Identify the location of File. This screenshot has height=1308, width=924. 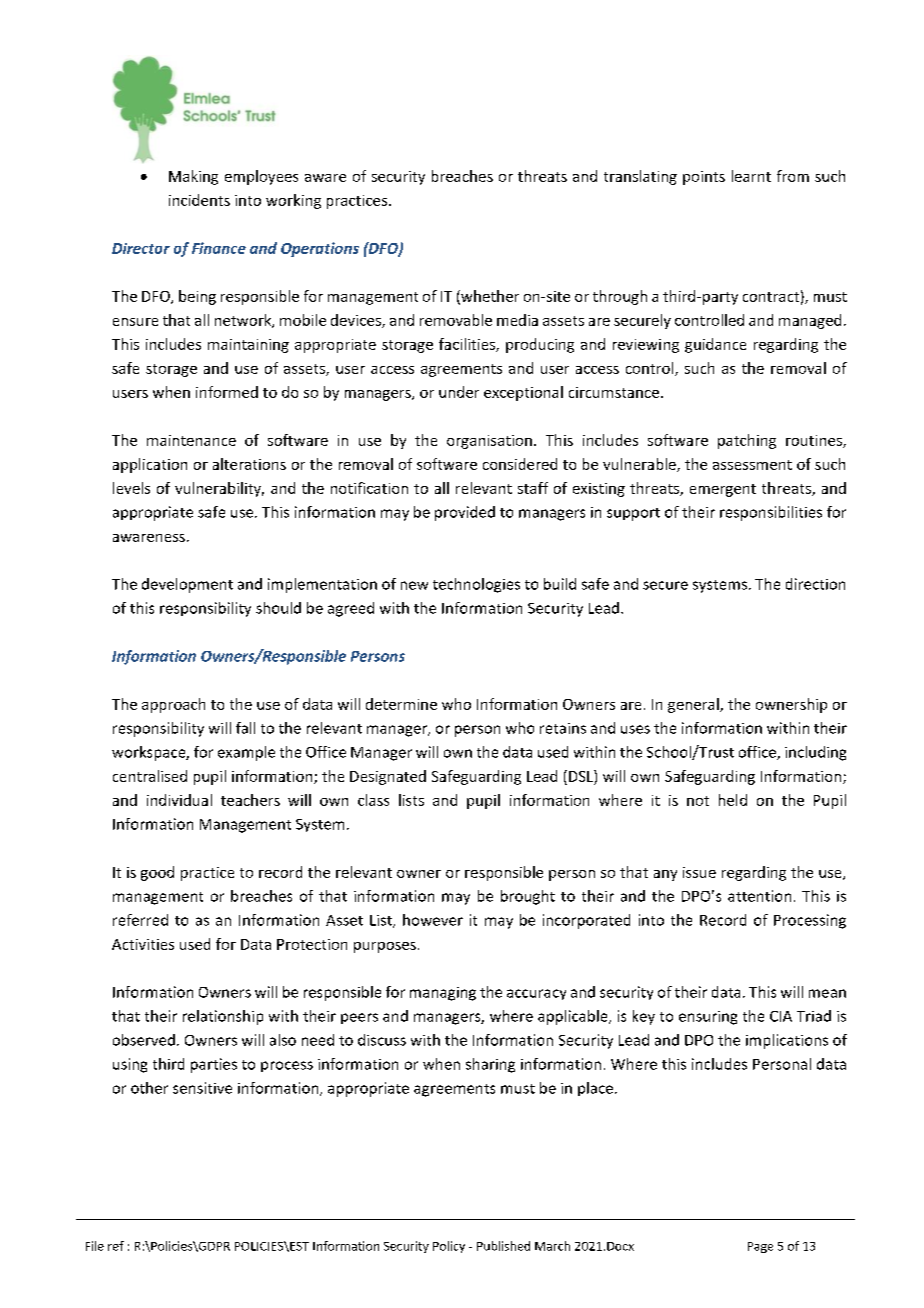
(95, 1246).
